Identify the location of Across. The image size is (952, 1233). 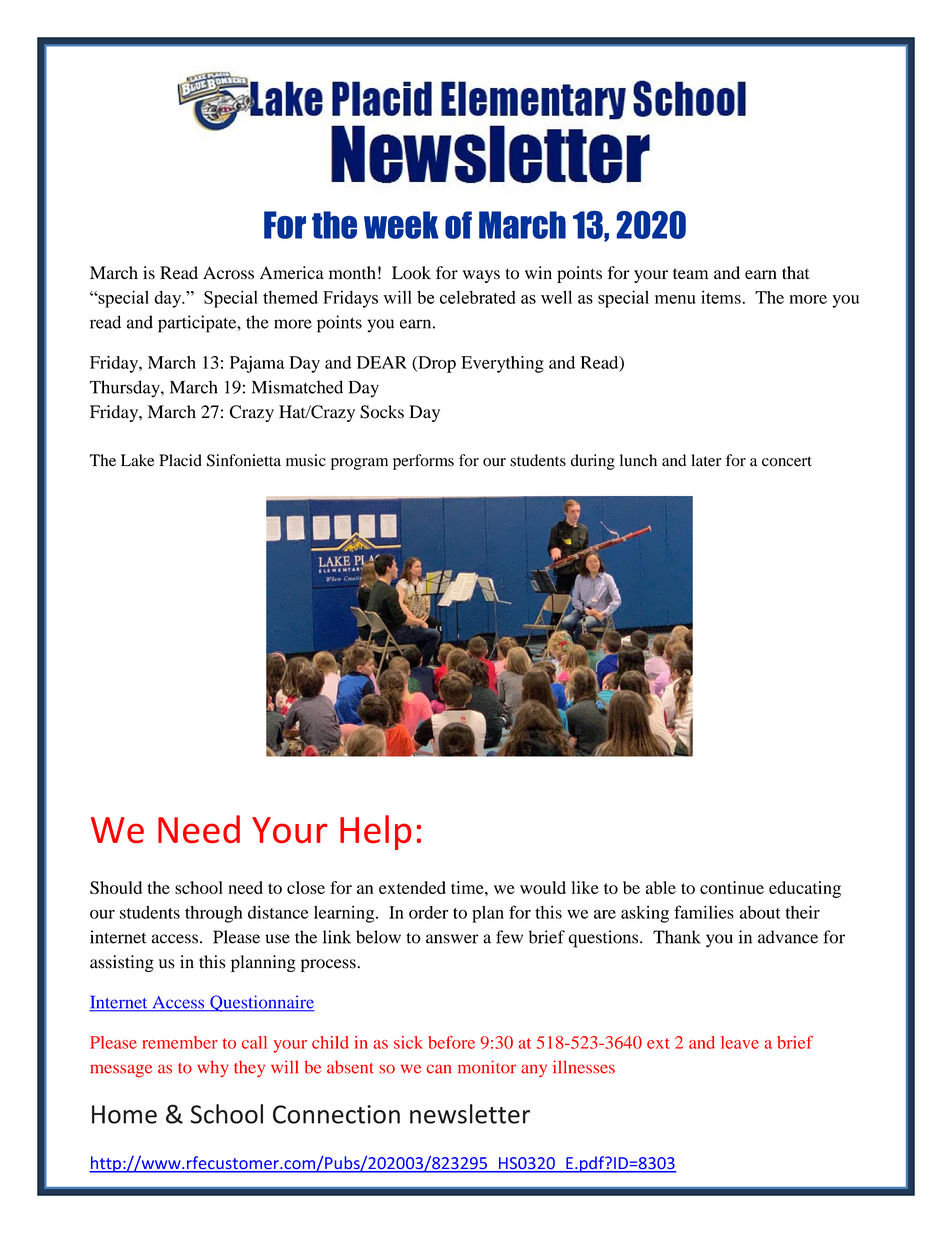
(228, 273).
